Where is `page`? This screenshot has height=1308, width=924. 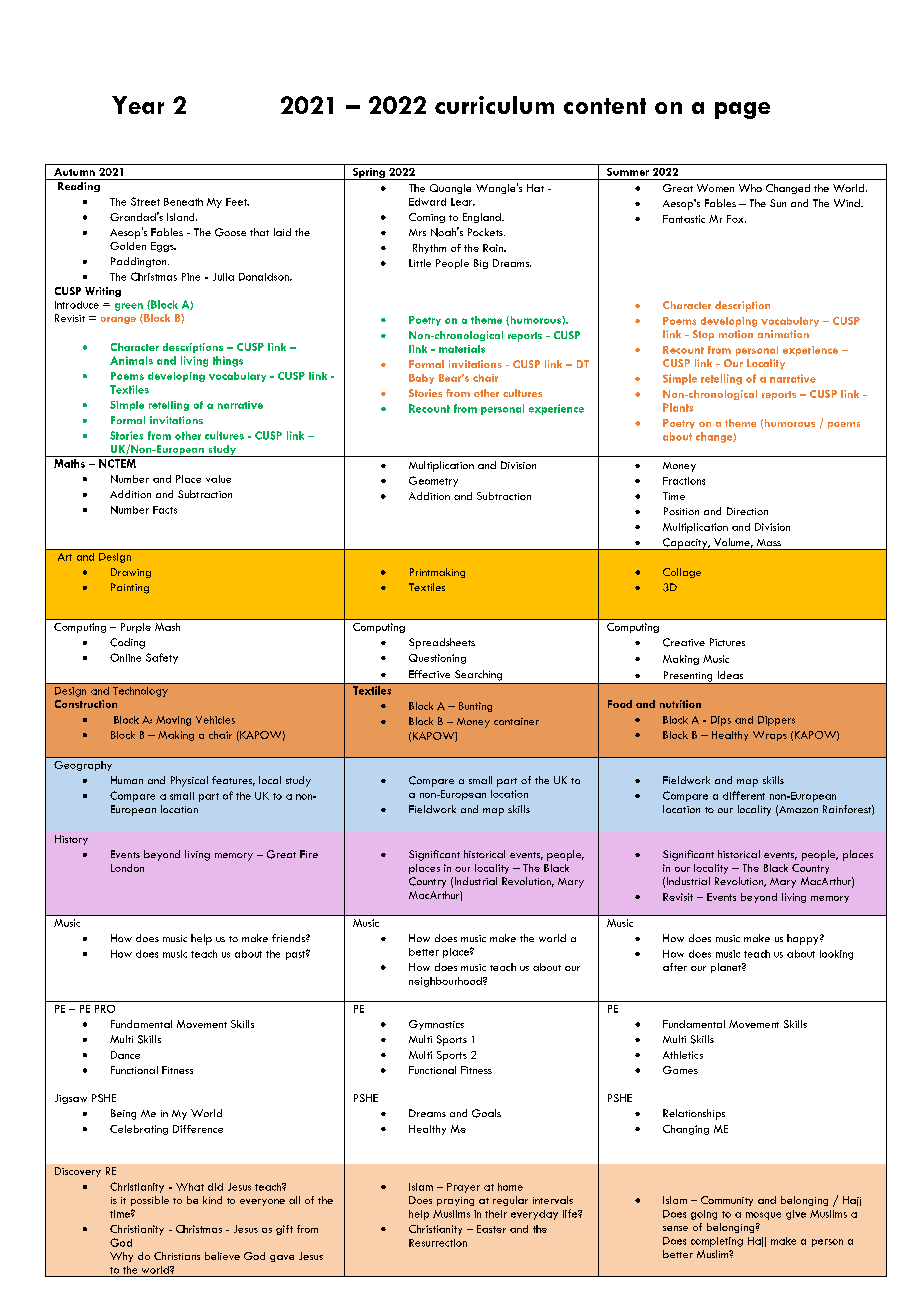
page is located at coordinates (742, 110).
